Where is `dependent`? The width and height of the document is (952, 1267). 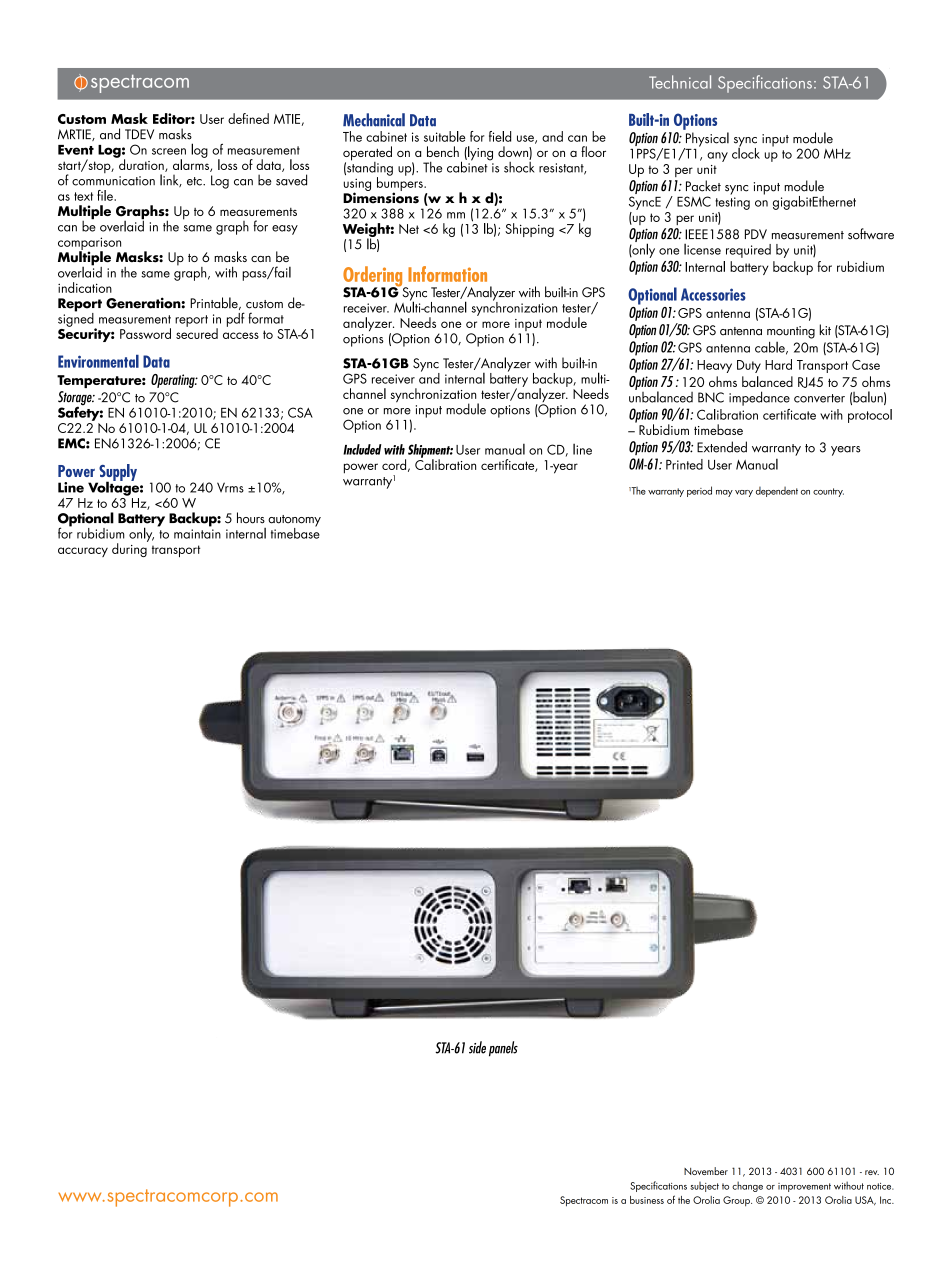 dependent is located at coordinates (777, 492).
